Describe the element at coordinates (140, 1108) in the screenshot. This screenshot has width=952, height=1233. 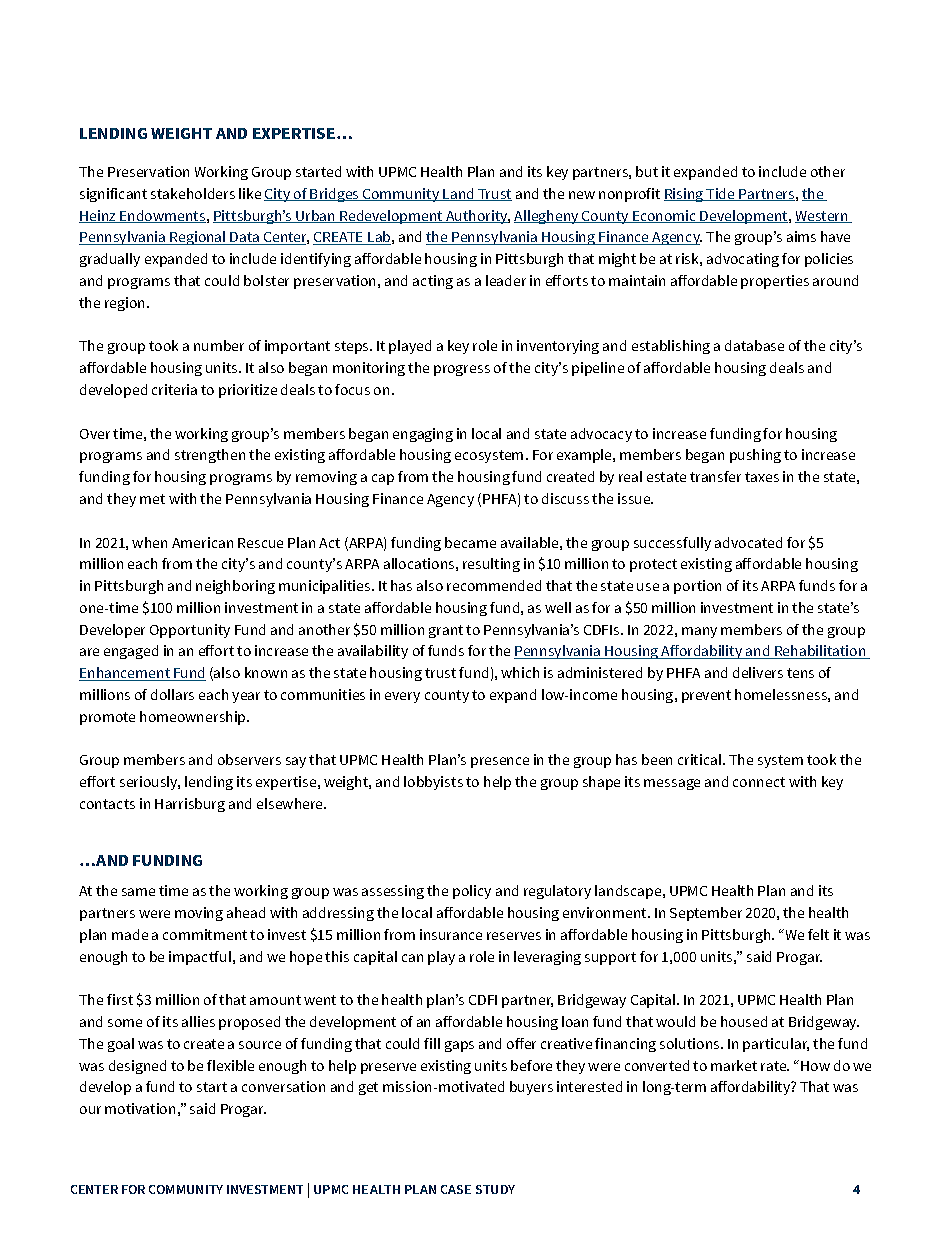
I see `motivation` at that location.
